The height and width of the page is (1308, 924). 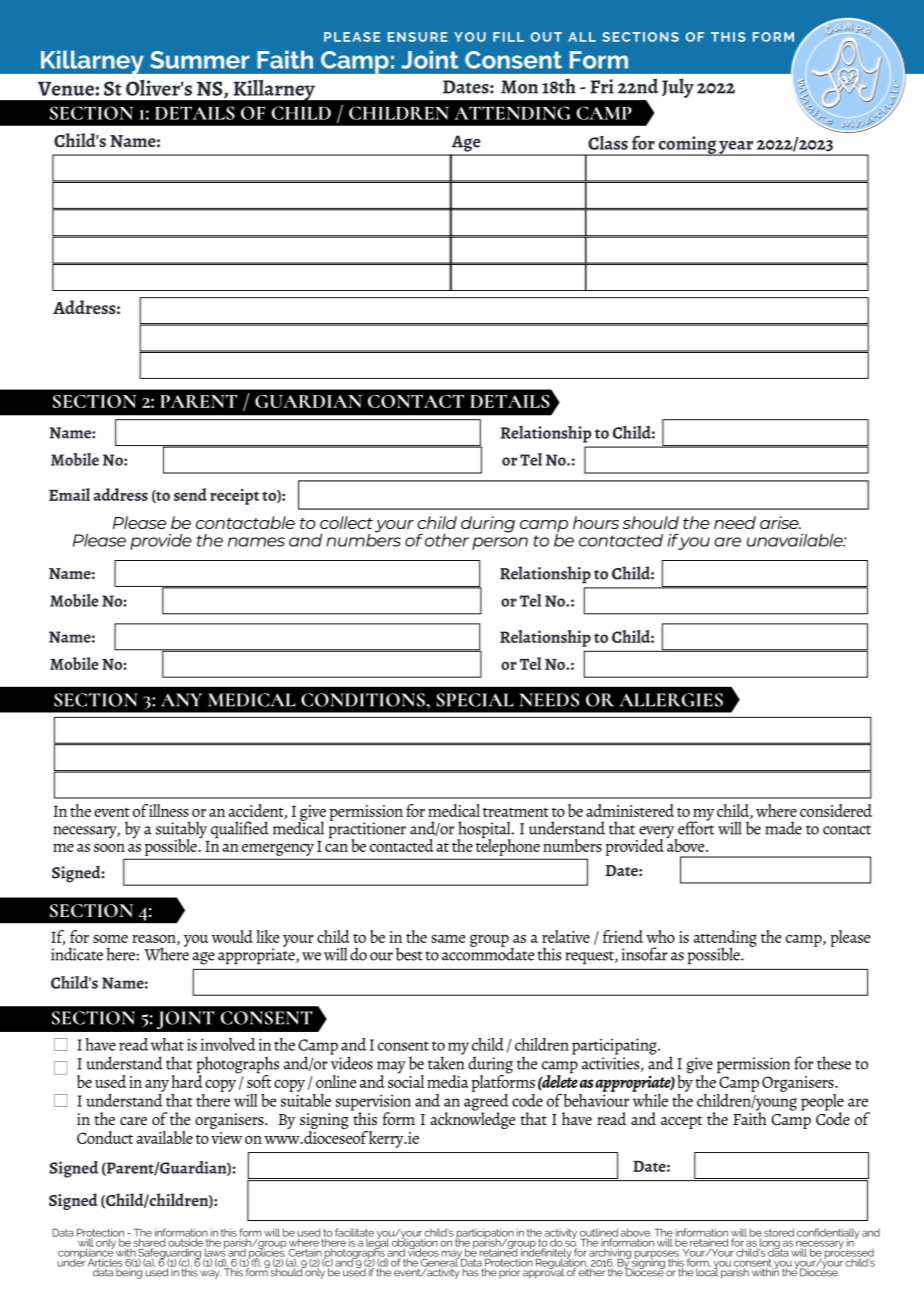 I want to click on has, so click(x=470, y=1271).
